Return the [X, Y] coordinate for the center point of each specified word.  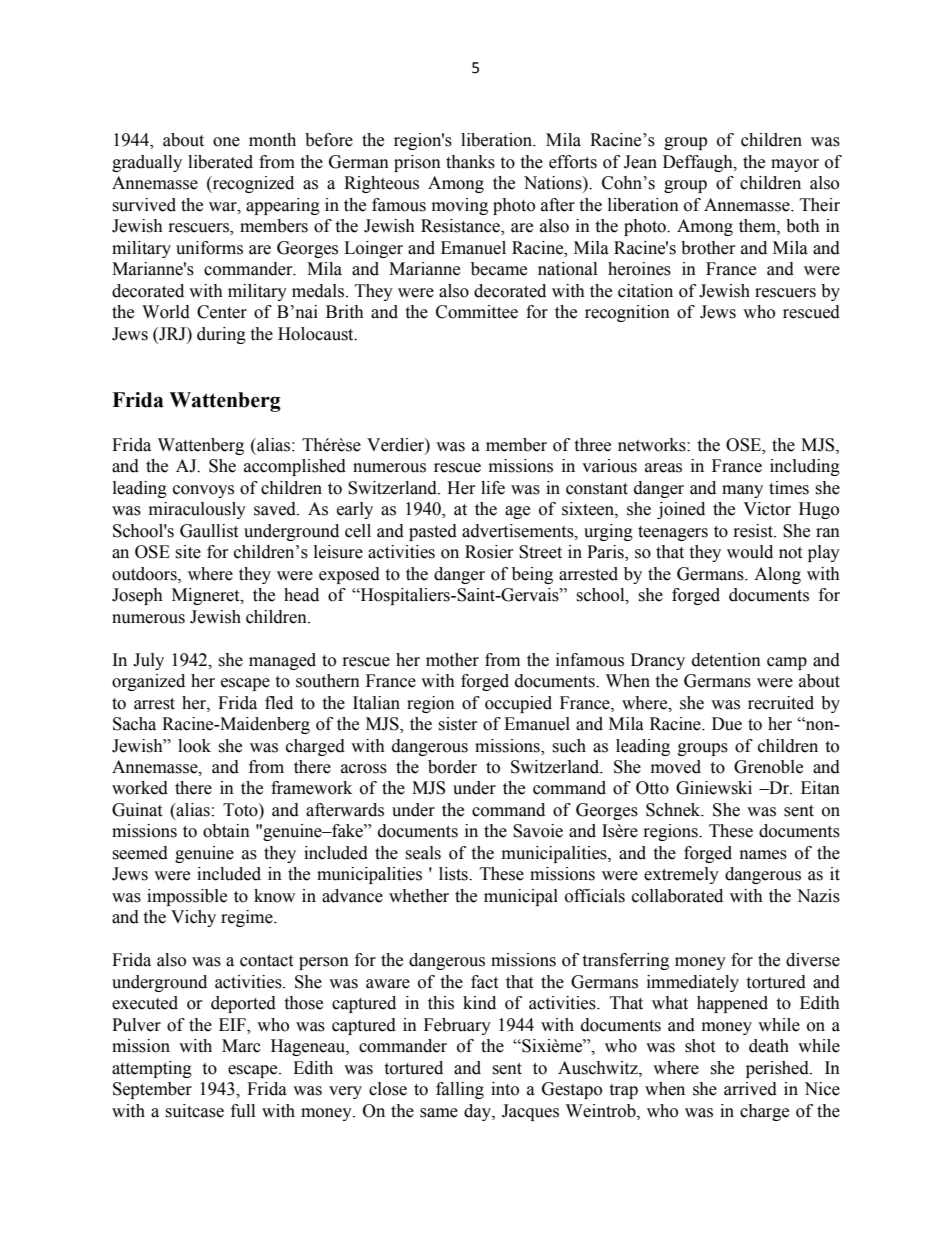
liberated [220, 162]
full [243, 1111]
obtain [226, 831]
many [742, 491]
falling [460, 1090]
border [452, 767]
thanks [470, 162]
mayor [795, 165]
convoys [203, 491]
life [493, 488]
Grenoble [768, 767]
